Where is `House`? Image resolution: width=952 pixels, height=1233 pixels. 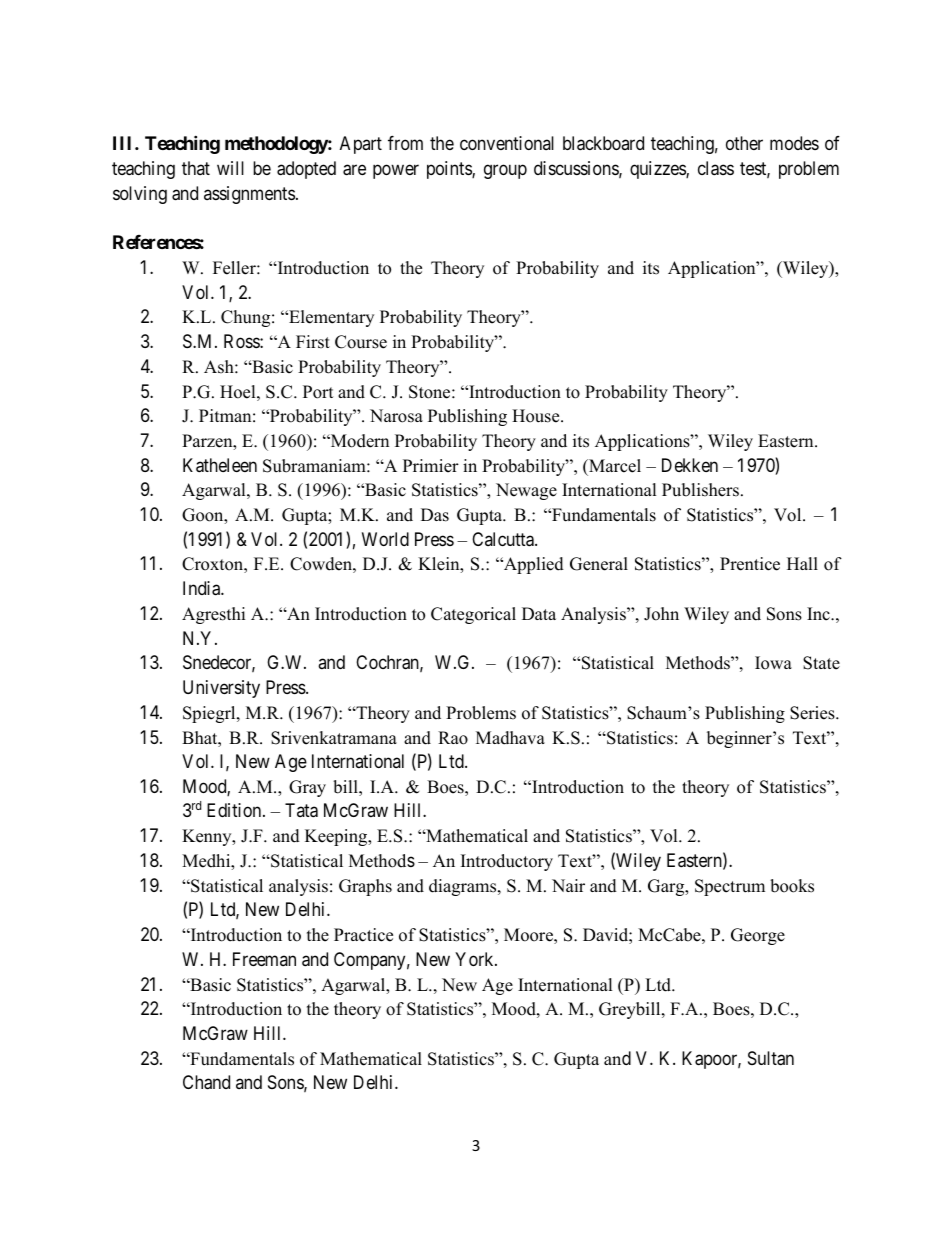
House is located at coordinates (537, 416).
